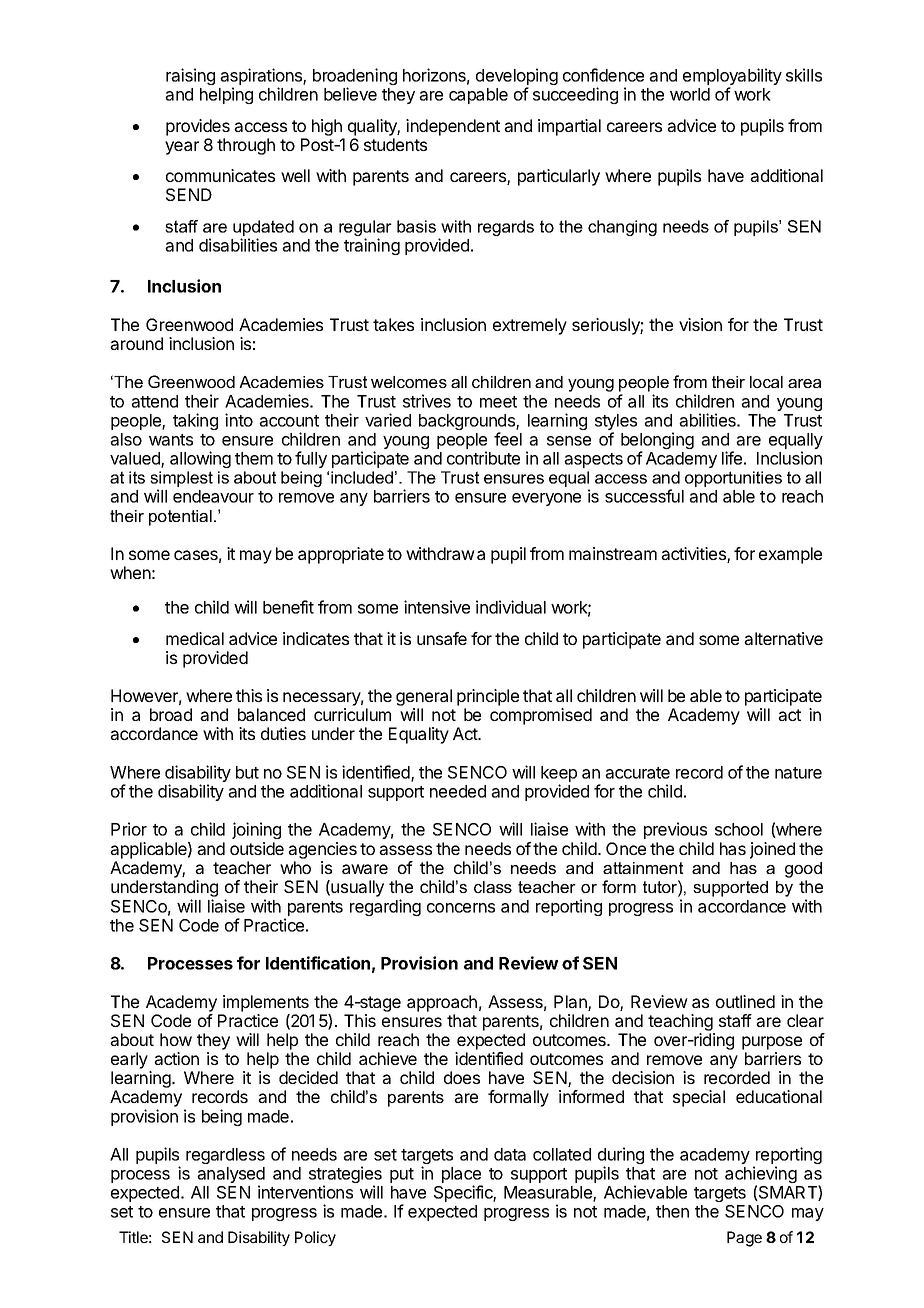 Image resolution: width=924 pixels, height=1308 pixels. I want to click on analysed, so click(231, 1176).
